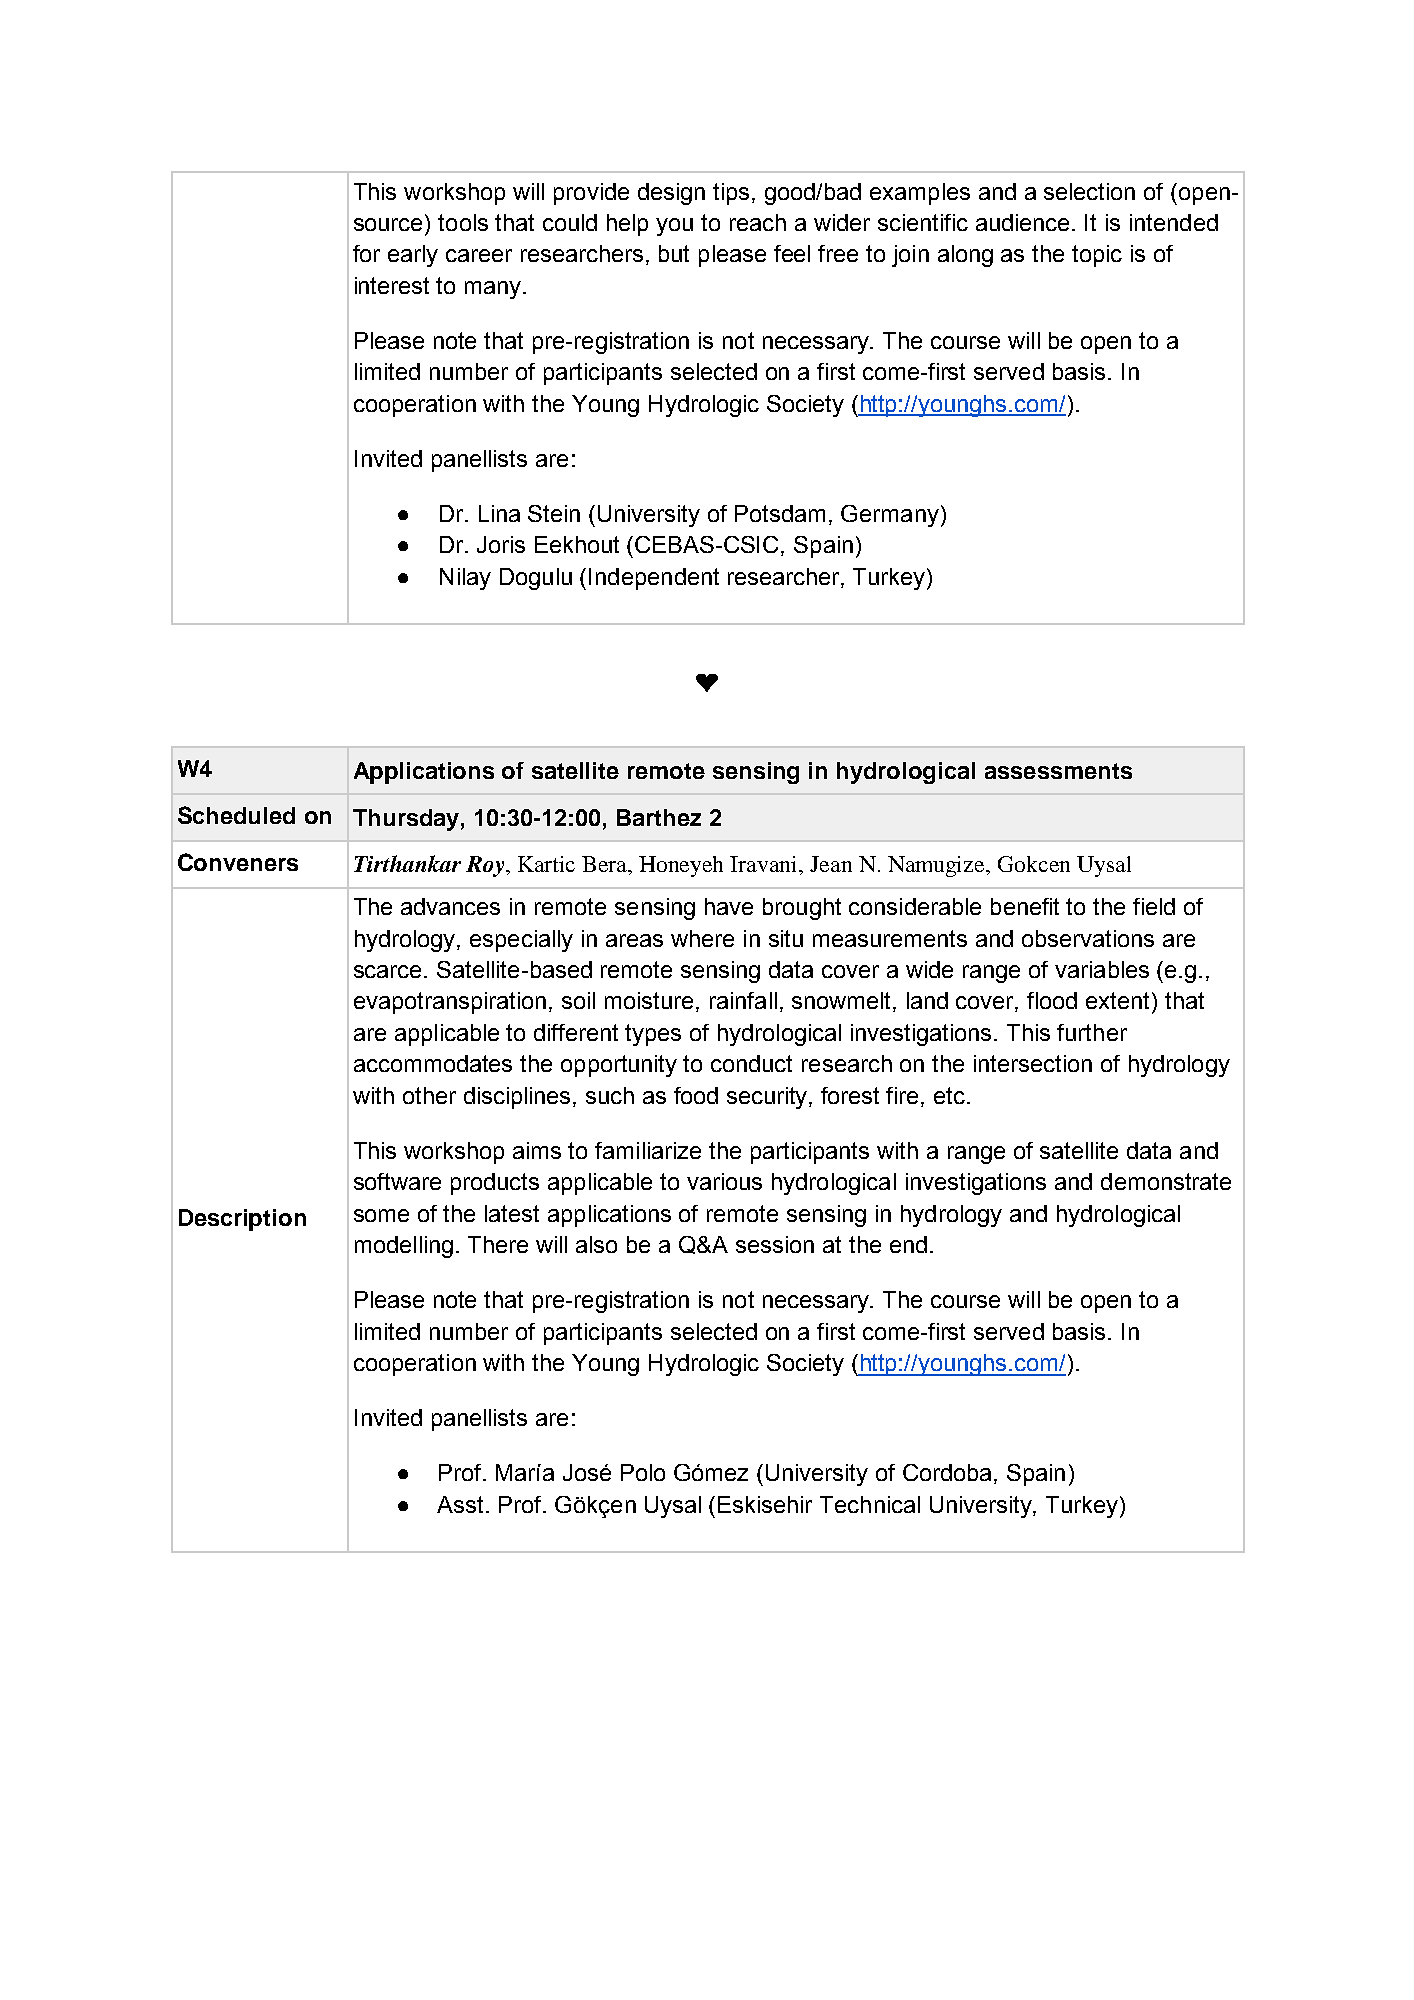 This screenshot has width=1414, height=2000. What do you see at coordinates (1024, 222) in the screenshot?
I see `audience` at bounding box center [1024, 222].
